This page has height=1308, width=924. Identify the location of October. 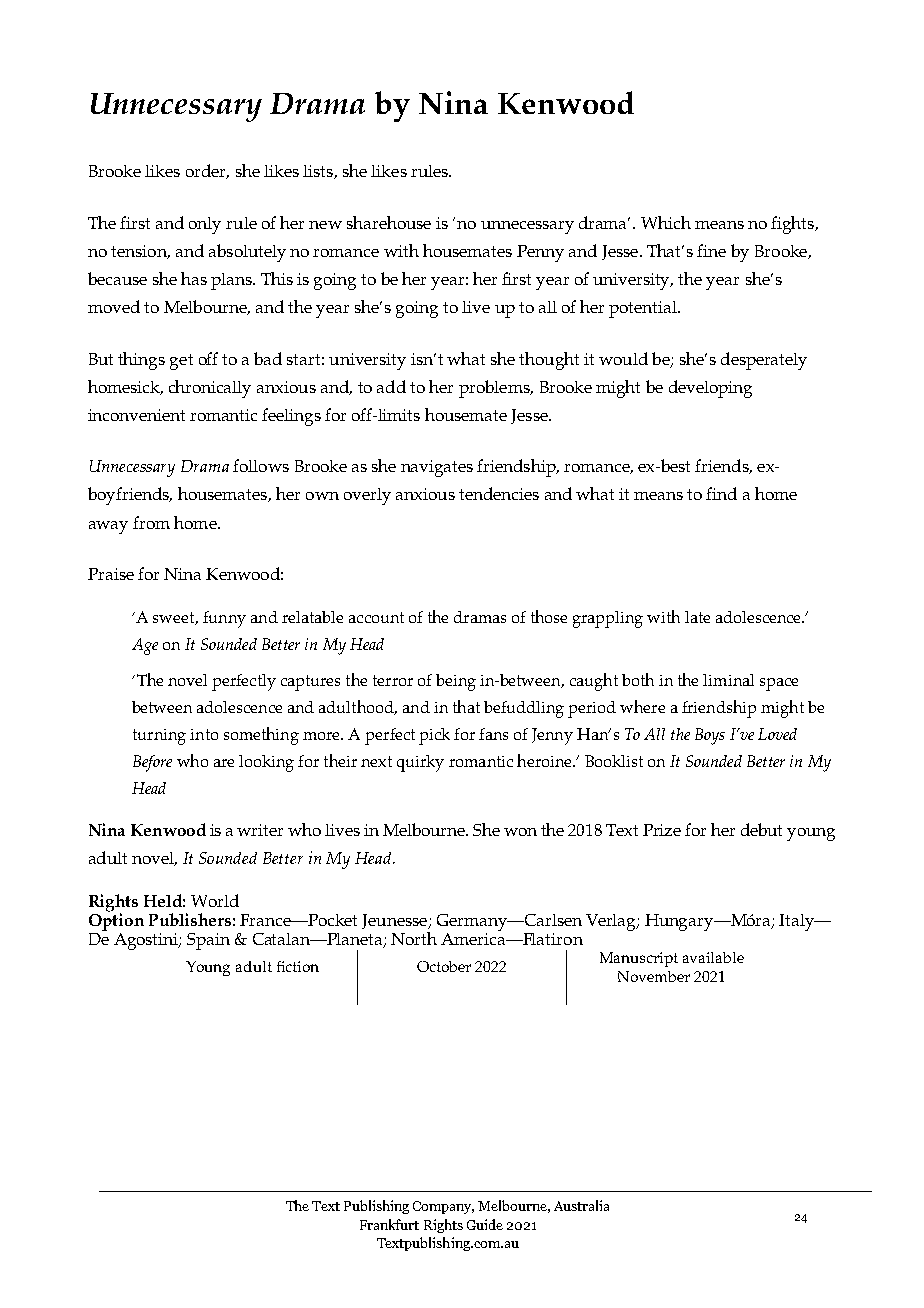
(444, 966).
